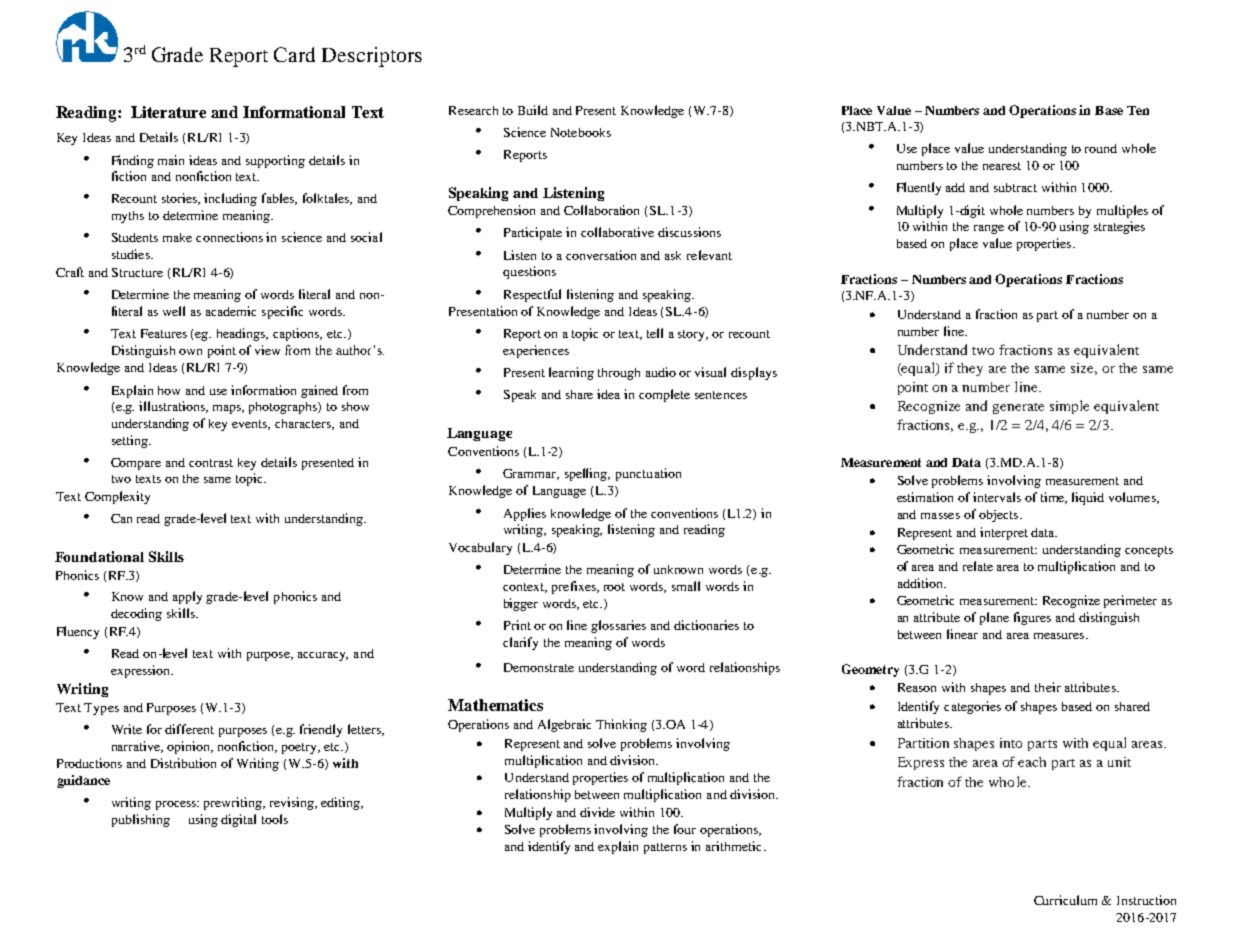 This document has height=952, width=1233. Describe the element at coordinates (989, 229) in the document. I see `range` at that location.
